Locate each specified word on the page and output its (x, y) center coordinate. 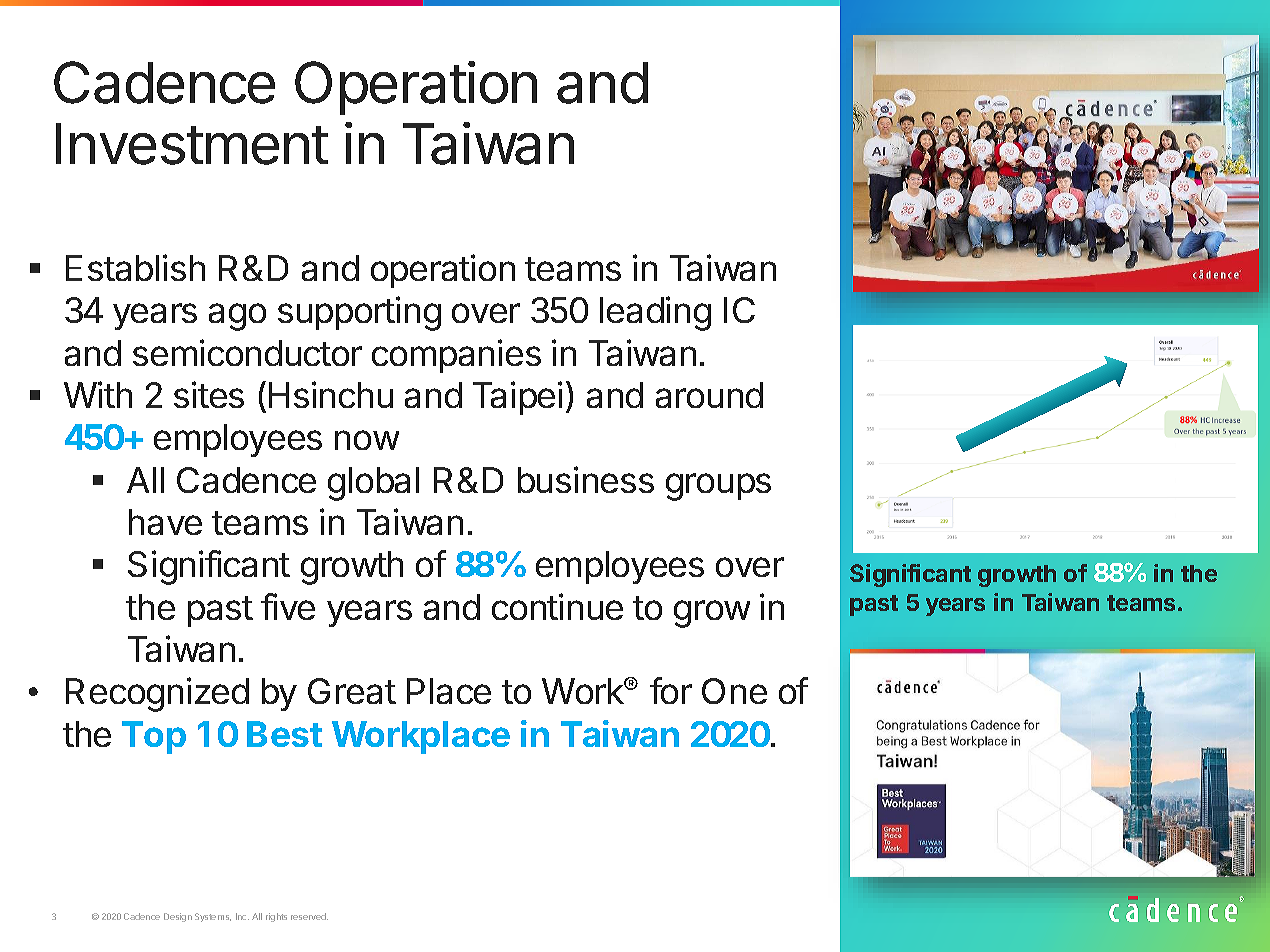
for (671, 690)
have (165, 522)
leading (655, 313)
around (709, 395)
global (373, 484)
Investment (192, 144)
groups (718, 487)
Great (352, 691)
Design (178, 917)
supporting (359, 313)
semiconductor (247, 352)
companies (456, 356)
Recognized (157, 694)
